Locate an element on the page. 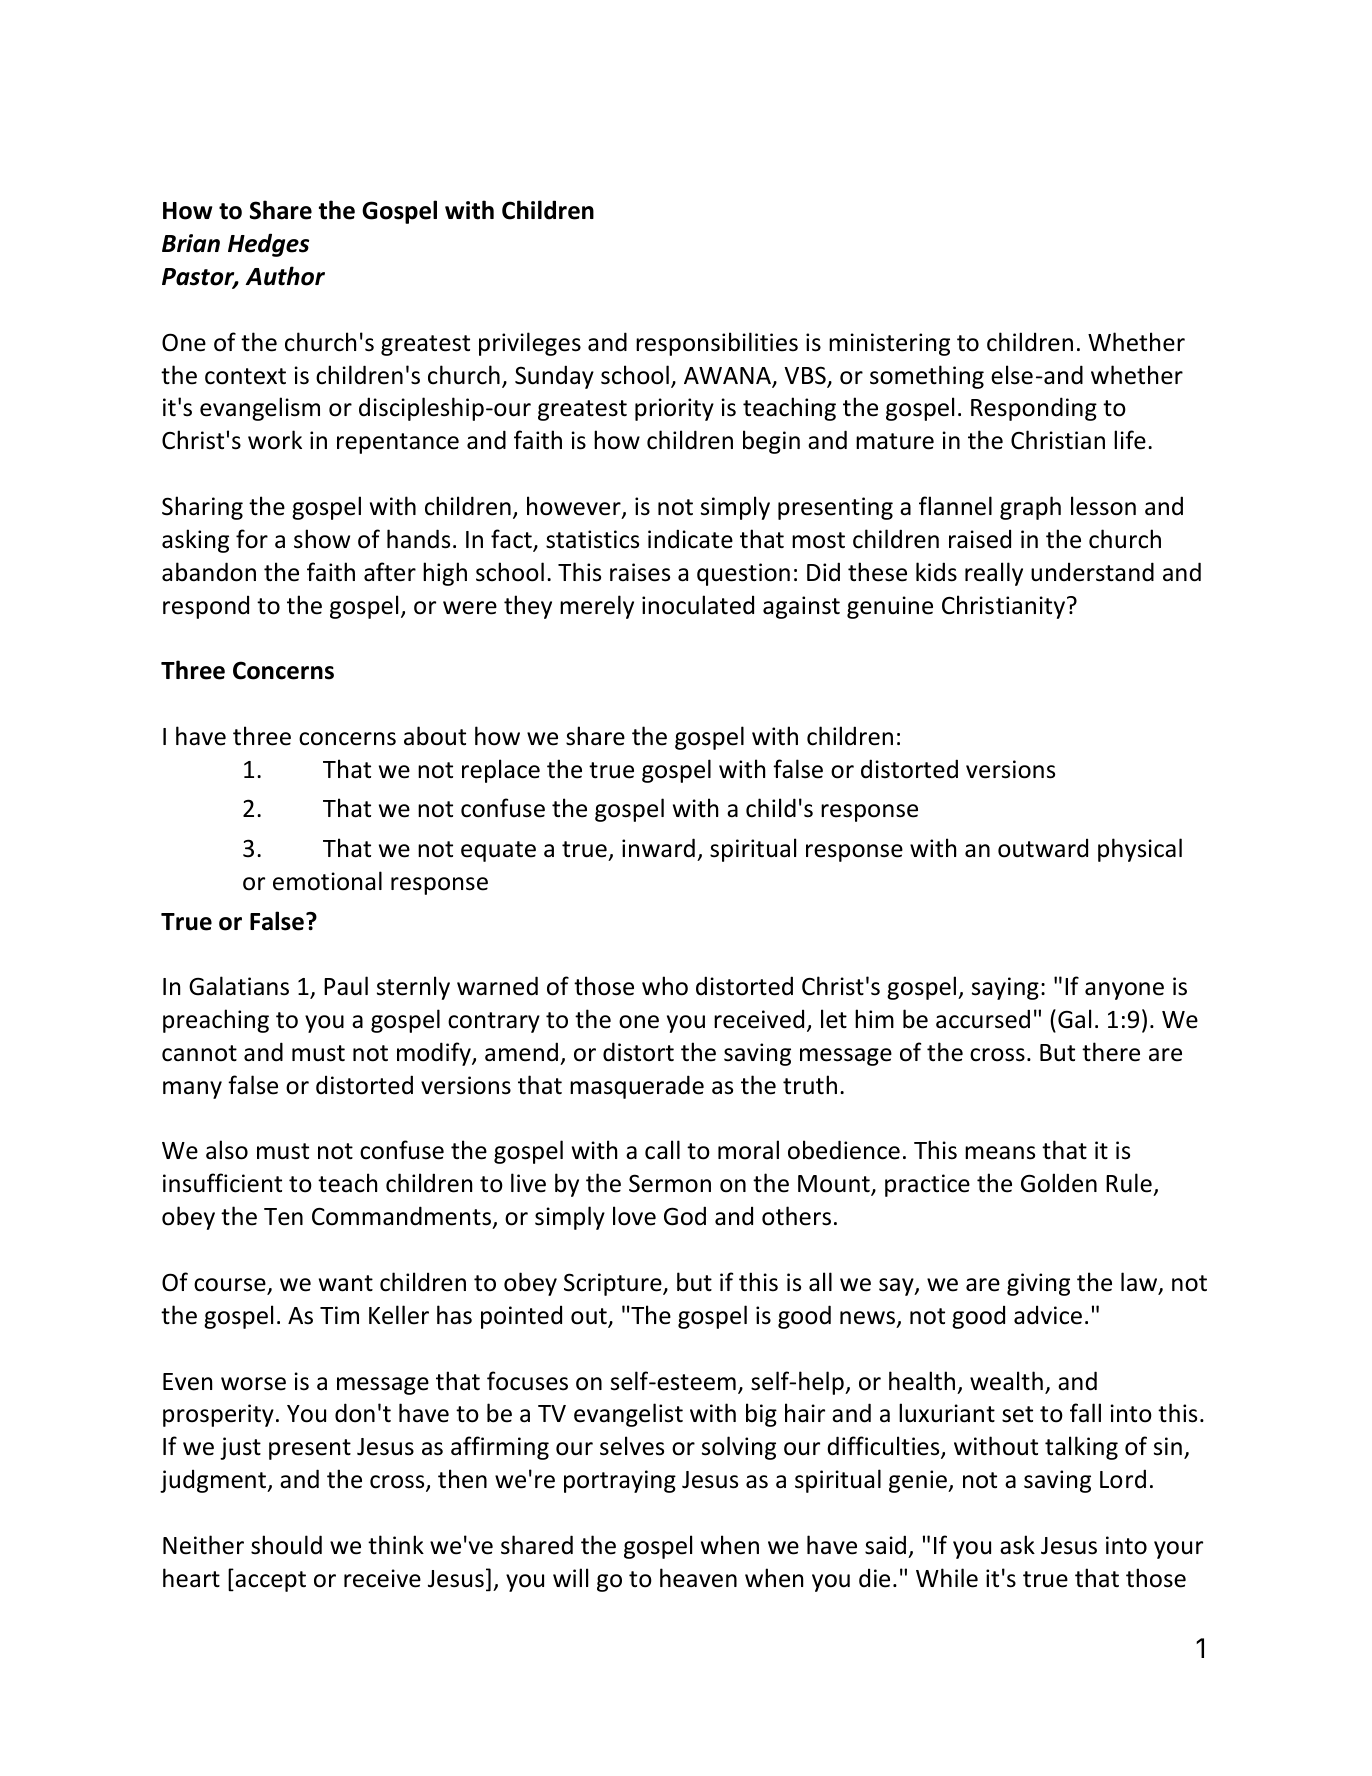  Lord is located at coordinates (1123, 1479).
